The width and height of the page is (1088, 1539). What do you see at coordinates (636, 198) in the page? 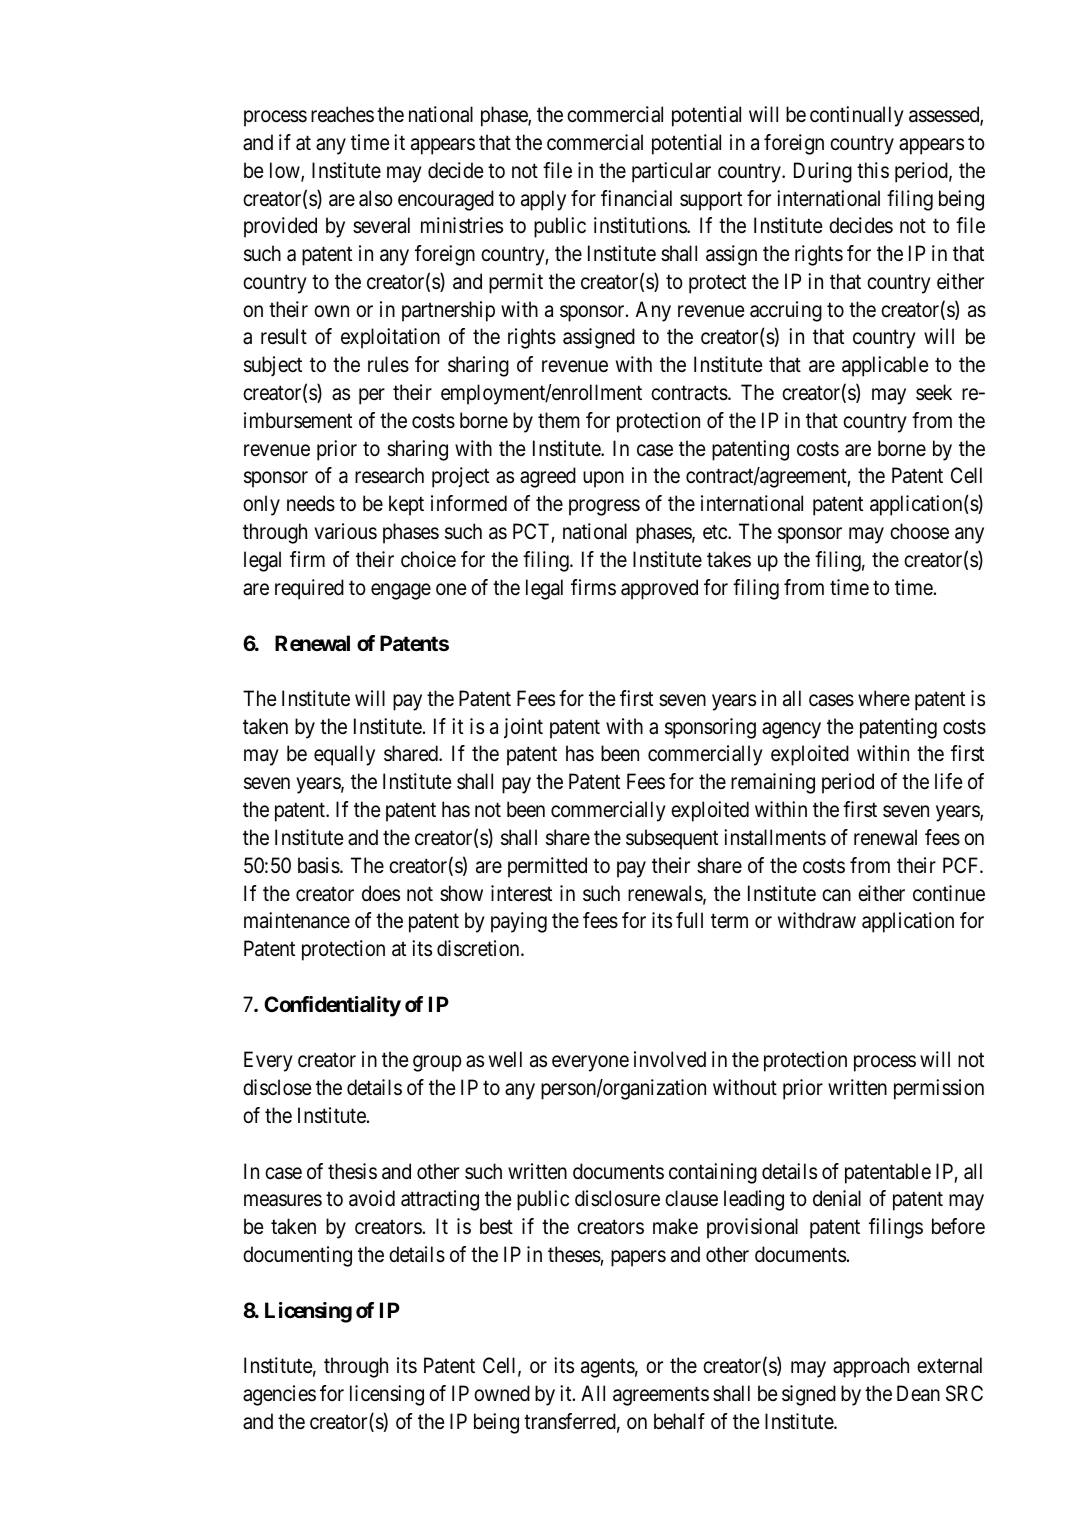
I see `financial` at bounding box center [636, 198].
